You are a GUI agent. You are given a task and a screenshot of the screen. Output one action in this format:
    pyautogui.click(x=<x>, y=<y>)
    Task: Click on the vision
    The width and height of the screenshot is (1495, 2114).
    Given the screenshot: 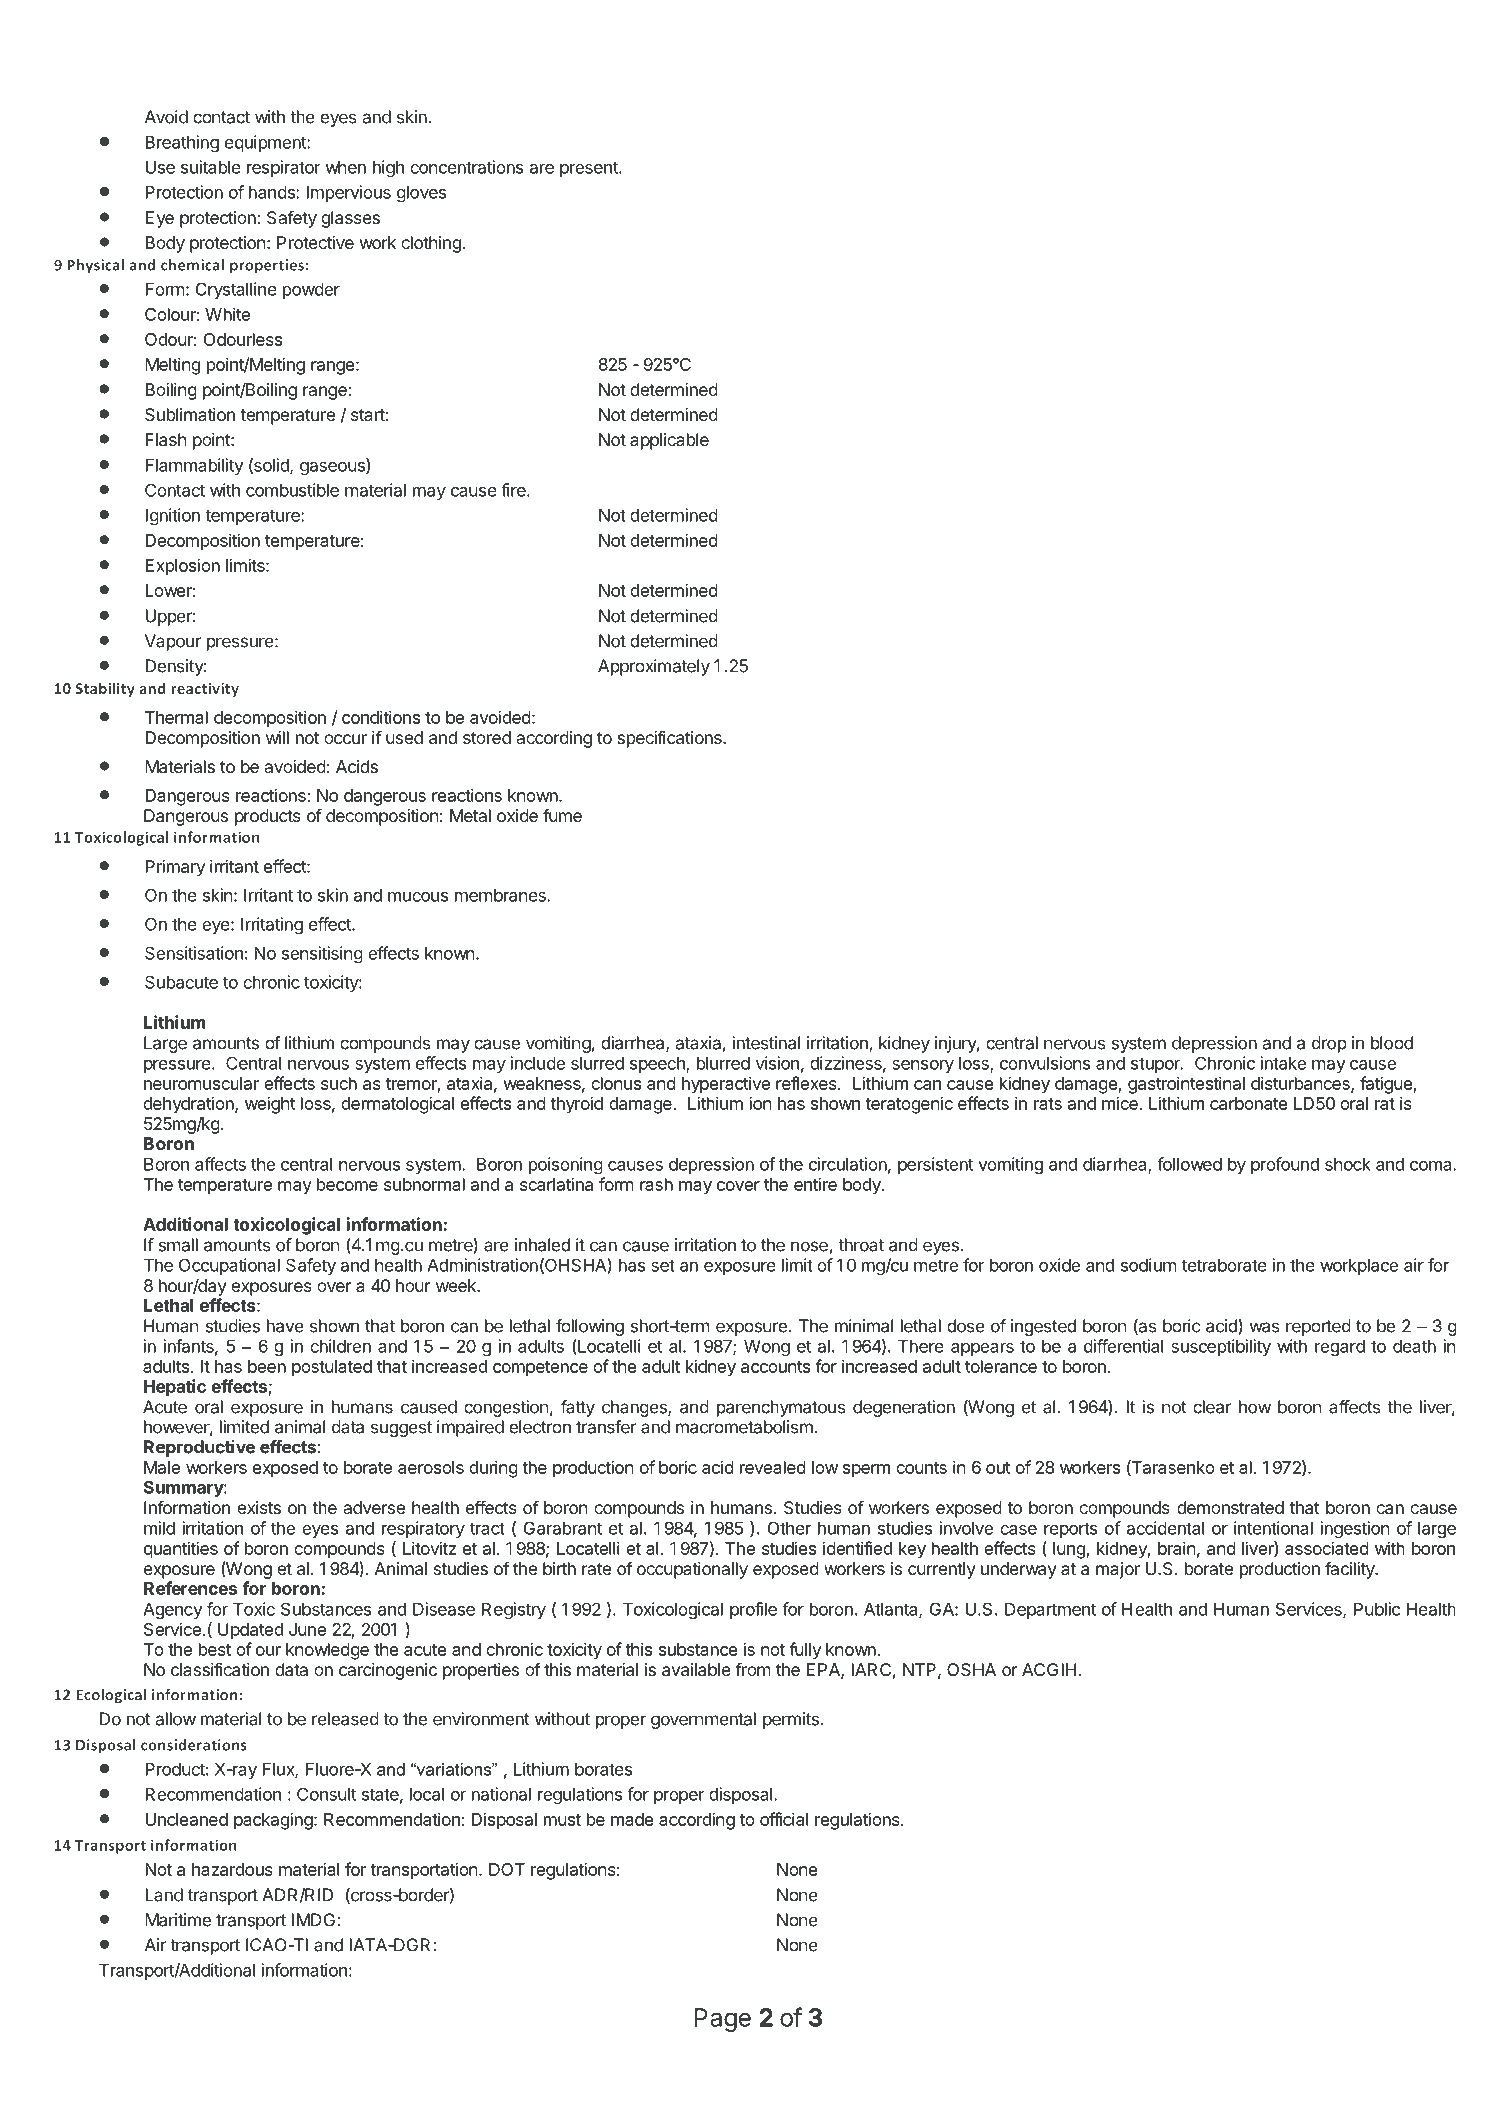 What is the action you would take?
    pyautogui.click(x=777, y=1063)
